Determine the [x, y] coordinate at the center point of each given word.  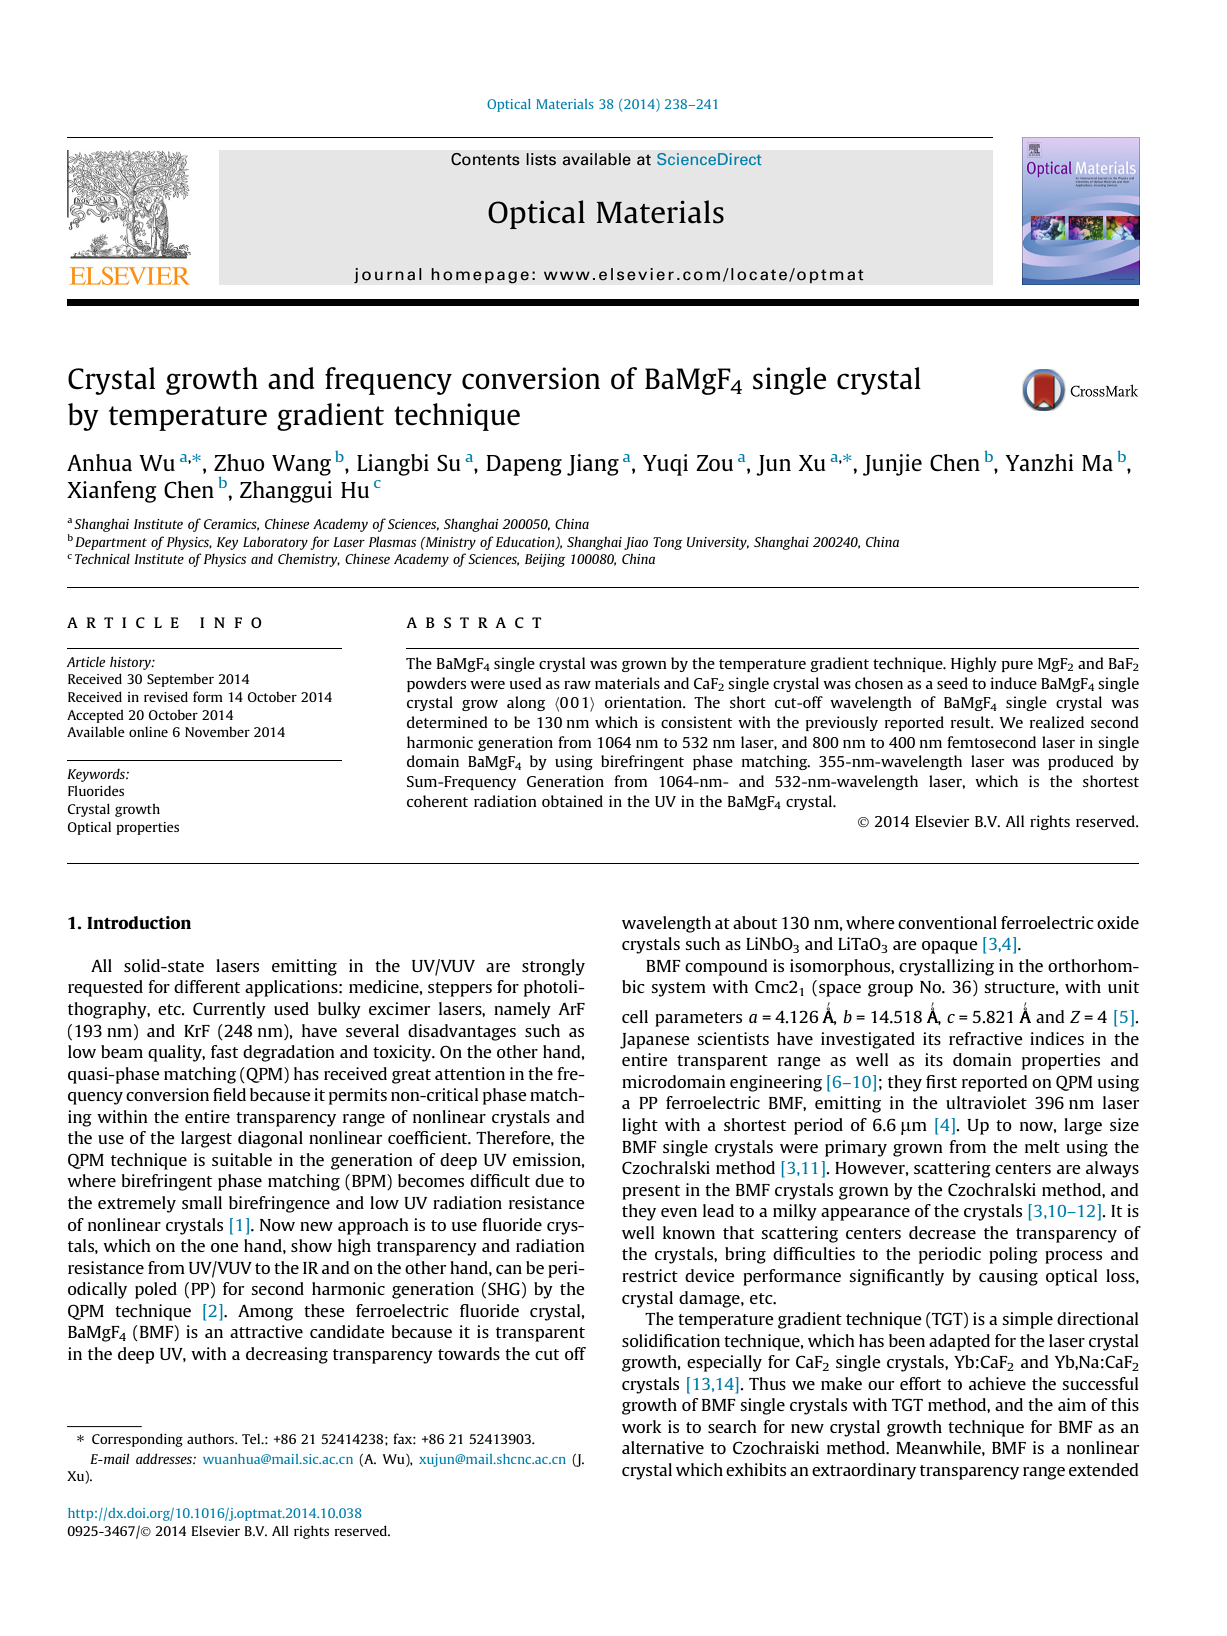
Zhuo [239, 462]
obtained [572, 801]
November [217, 732]
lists [541, 159]
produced [1081, 762]
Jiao [636, 543]
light [640, 1126]
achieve [997, 1383]
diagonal [270, 1139]
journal [388, 275]
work [641, 1426]
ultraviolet [986, 1102]
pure [1017, 666]
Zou [714, 463]
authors [211, 1438]
